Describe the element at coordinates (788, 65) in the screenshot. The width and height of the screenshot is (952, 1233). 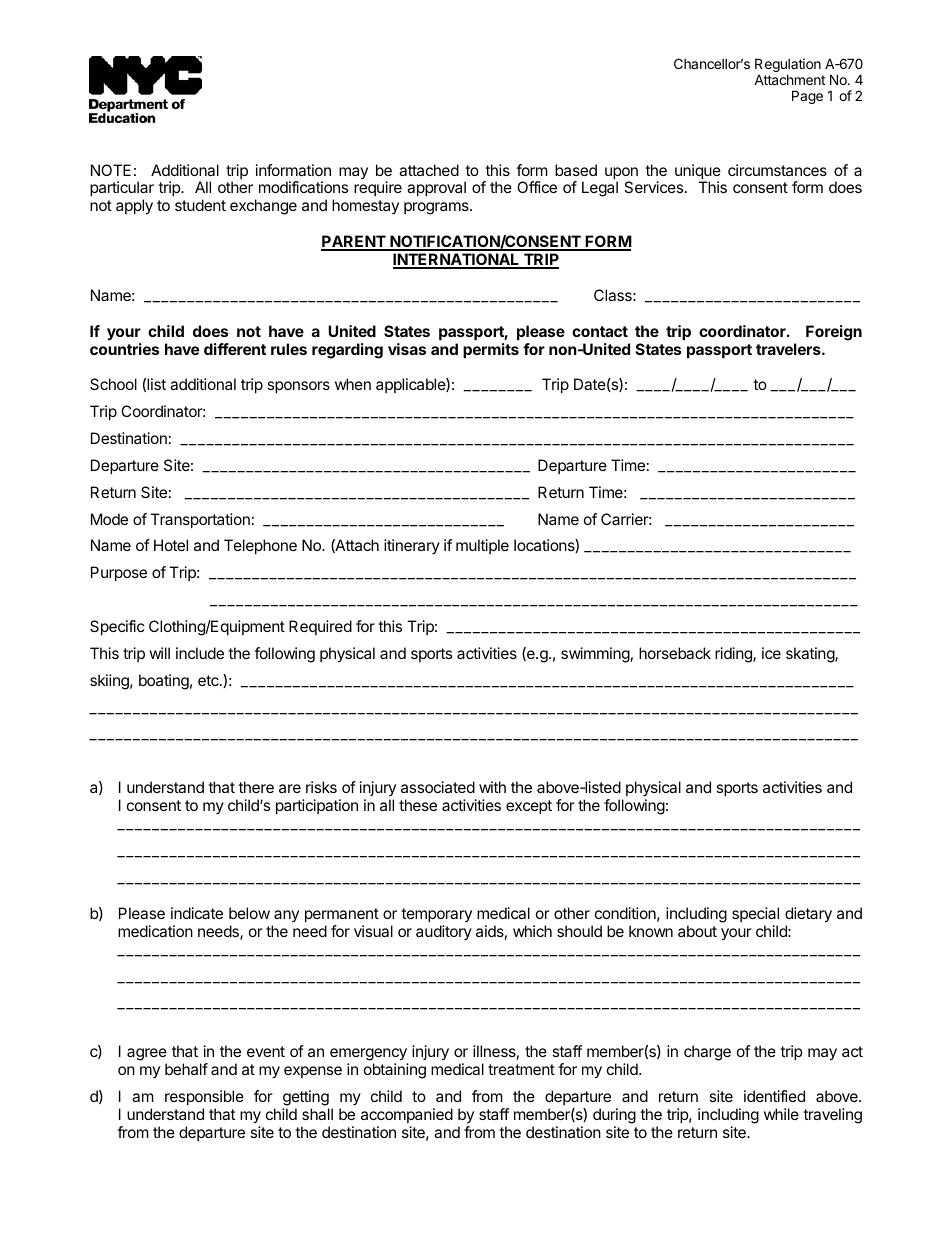
I see `Regulation` at that location.
